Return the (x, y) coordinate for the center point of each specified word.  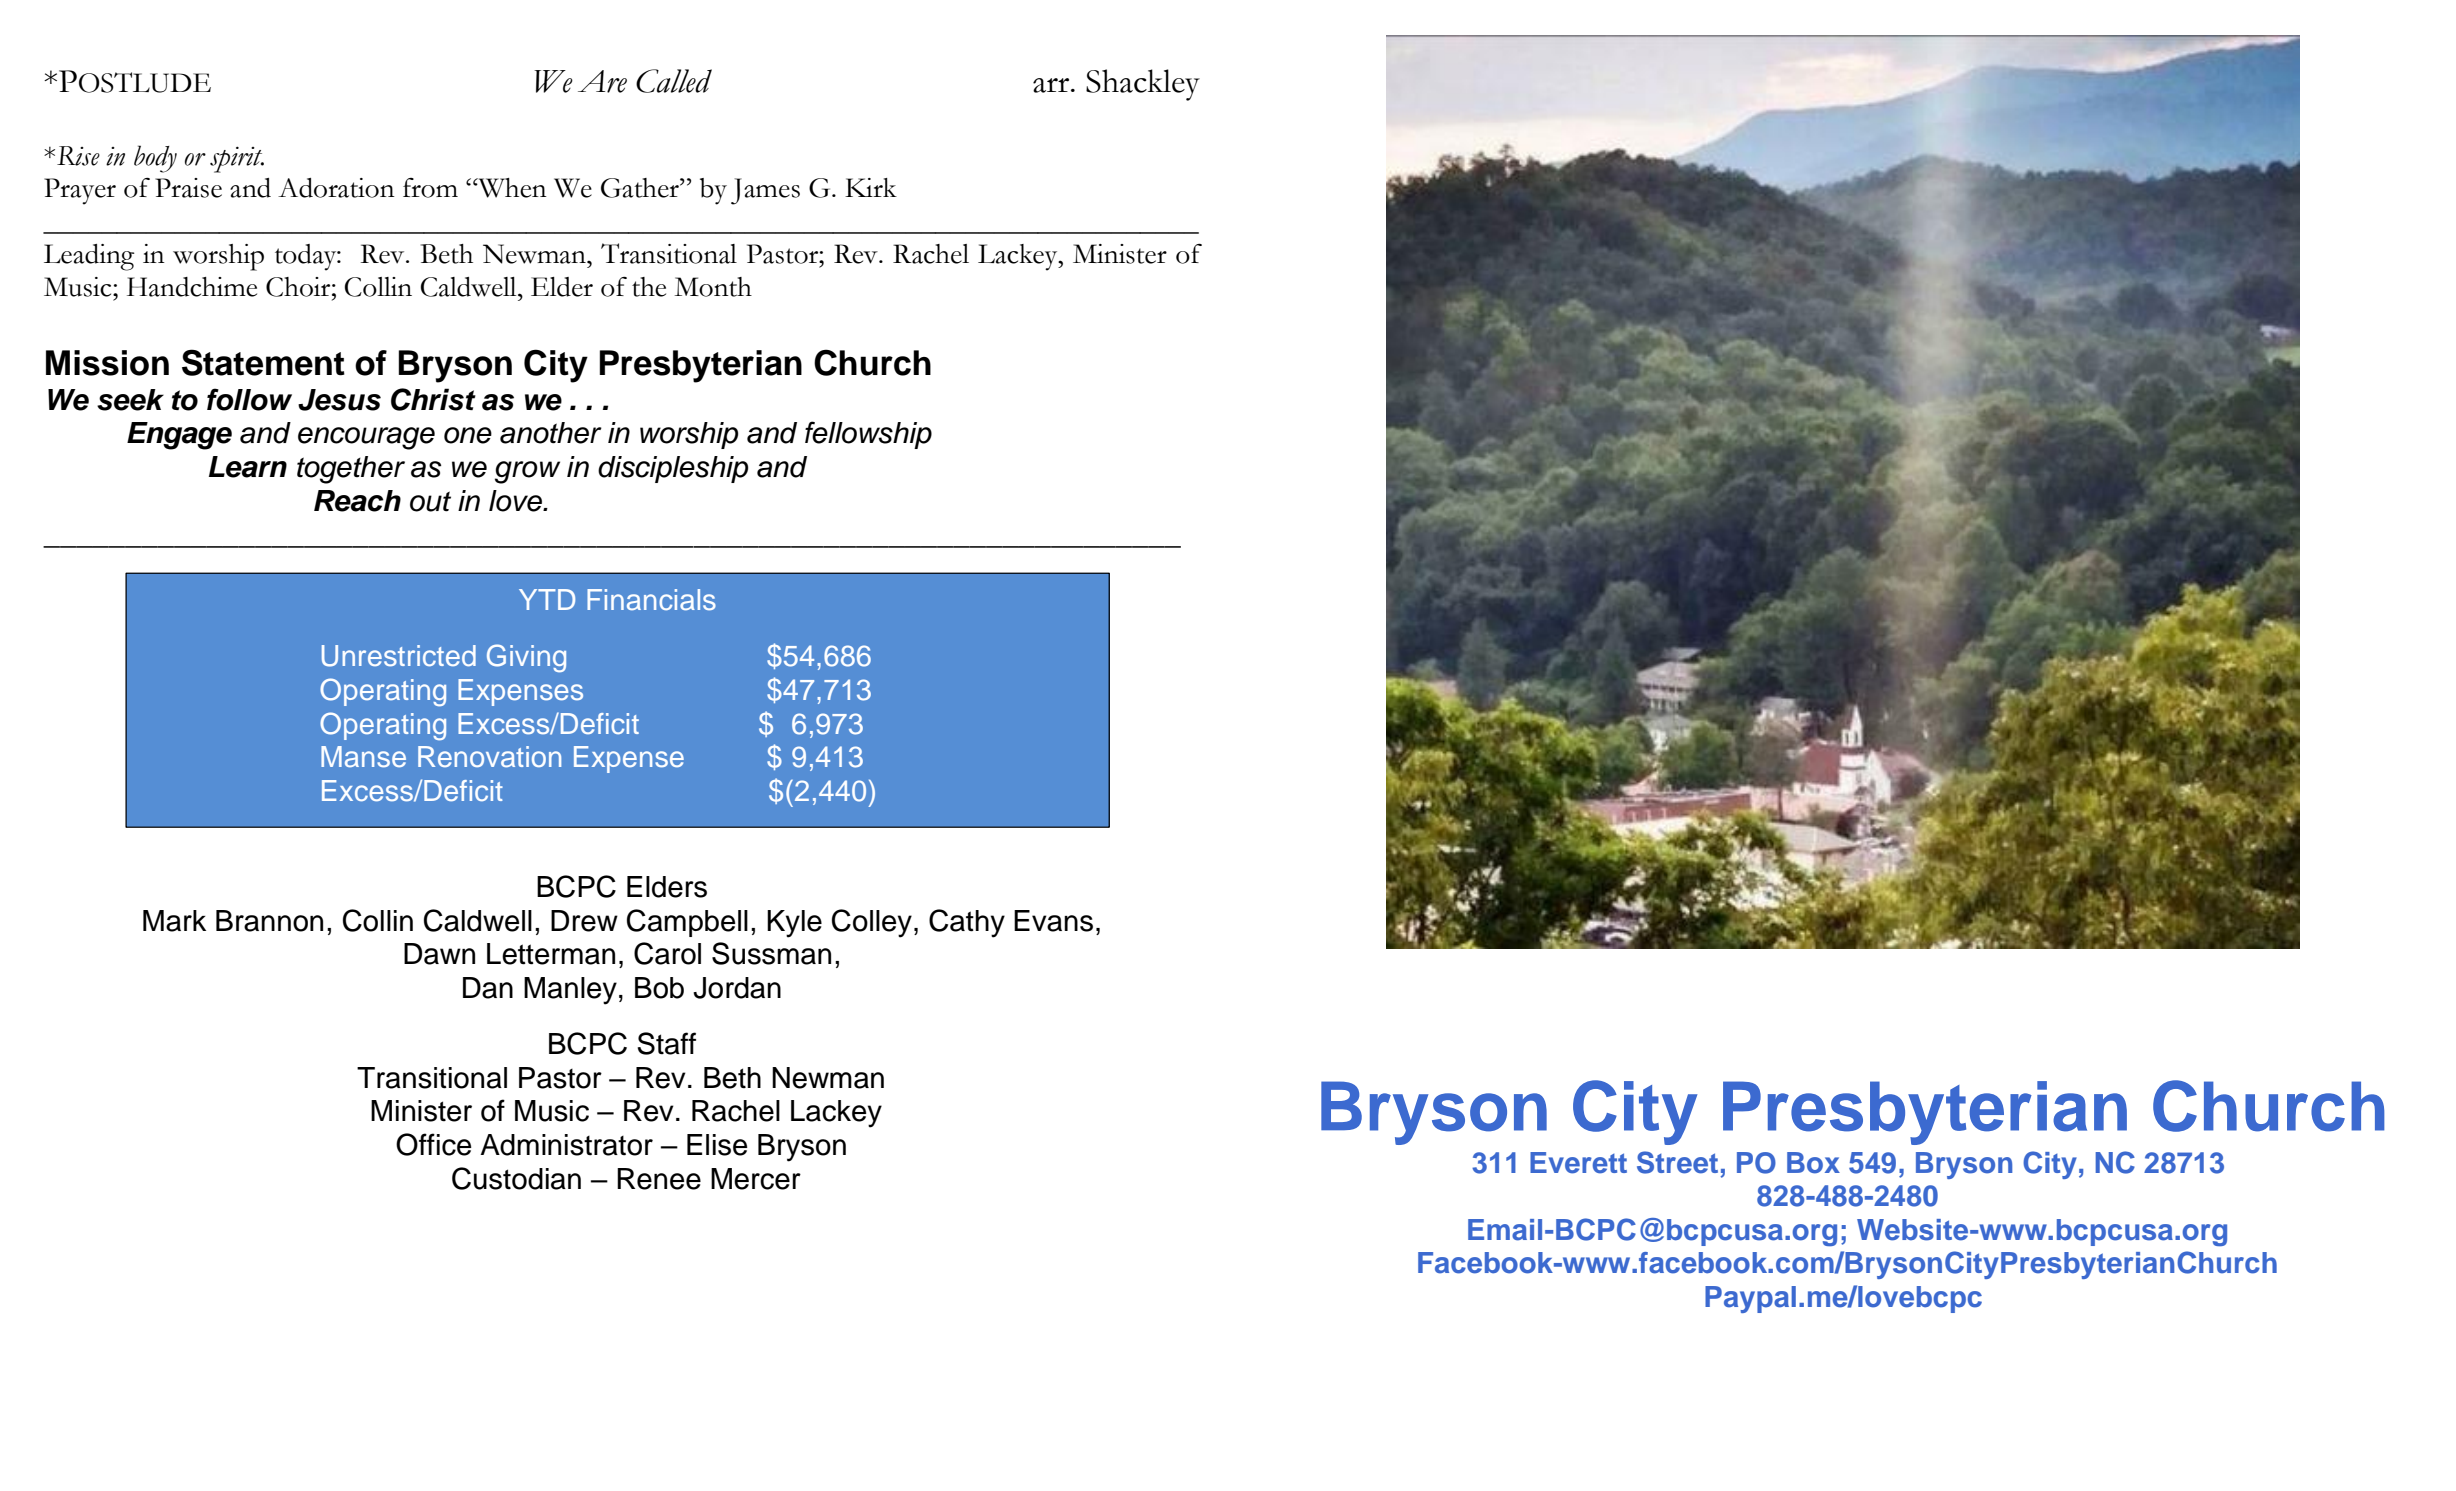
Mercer (756, 1179)
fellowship (868, 435)
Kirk (871, 187)
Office (434, 1144)
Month (713, 287)
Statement (263, 362)
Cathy (967, 923)
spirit (237, 159)
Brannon (269, 921)
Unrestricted (399, 656)
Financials (651, 599)
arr (1052, 85)
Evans (1053, 921)
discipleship (673, 469)
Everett (1578, 1163)
